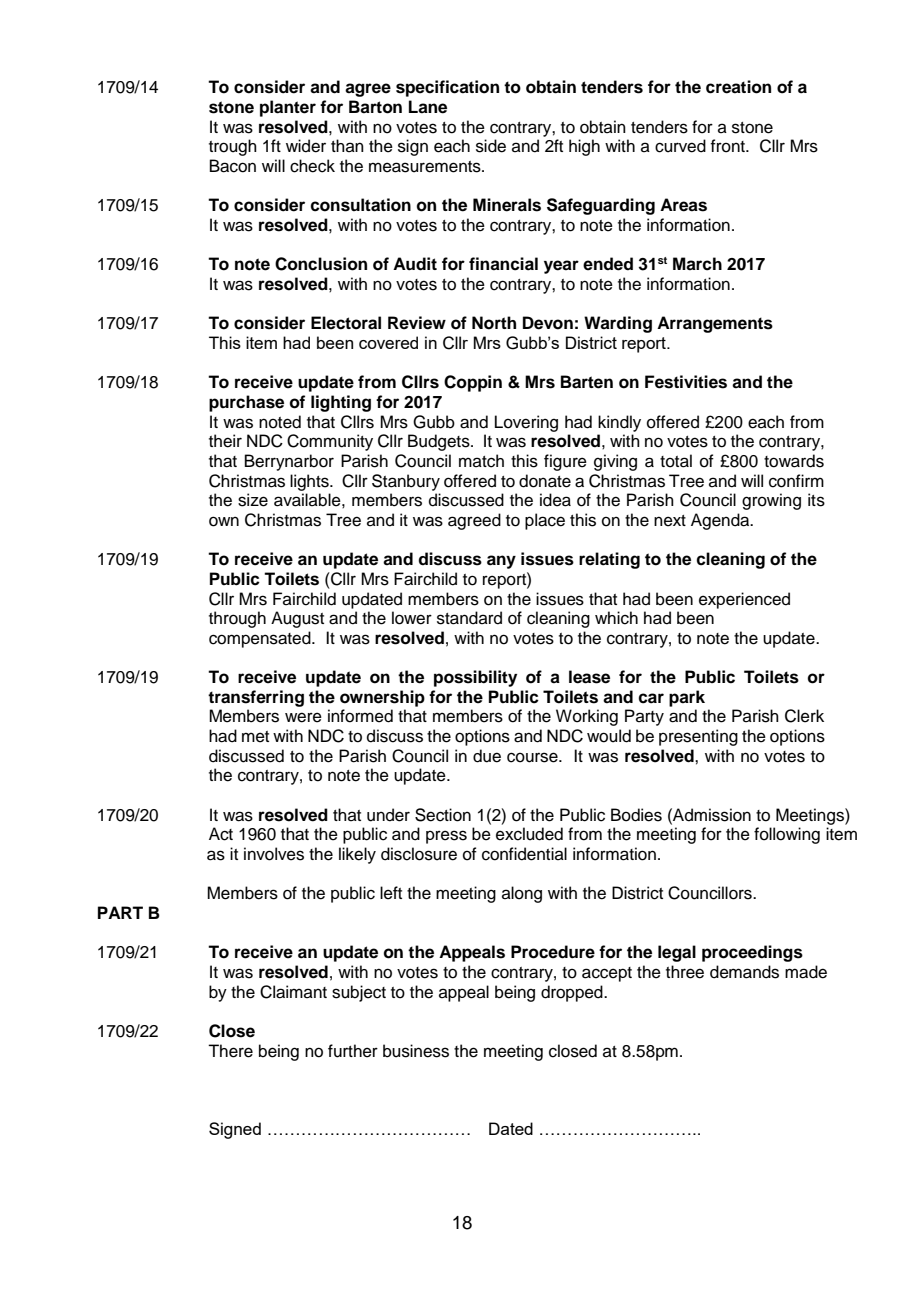 The height and width of the document is (1308, 924). I want to click on high, so click(584, 147).
